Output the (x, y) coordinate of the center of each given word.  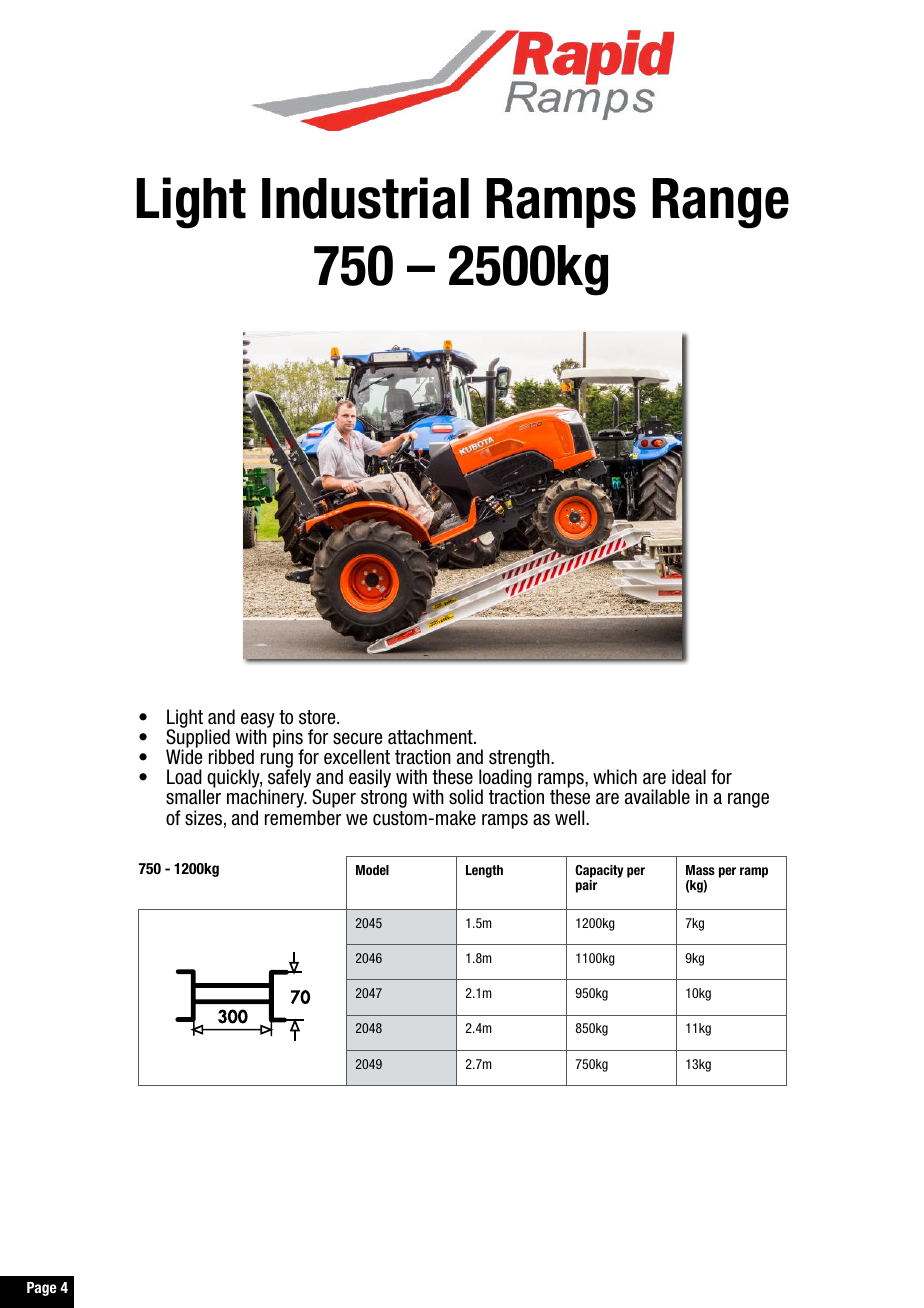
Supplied (198, 738)
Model (372, 870)
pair (586, 886)
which (615, 777)
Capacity (599, 871)
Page (42, 1289)
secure (357, 739)
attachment (431, 737)
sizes (203, 818)
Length (484, 871)
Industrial (365, 198)
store (318, 717)
